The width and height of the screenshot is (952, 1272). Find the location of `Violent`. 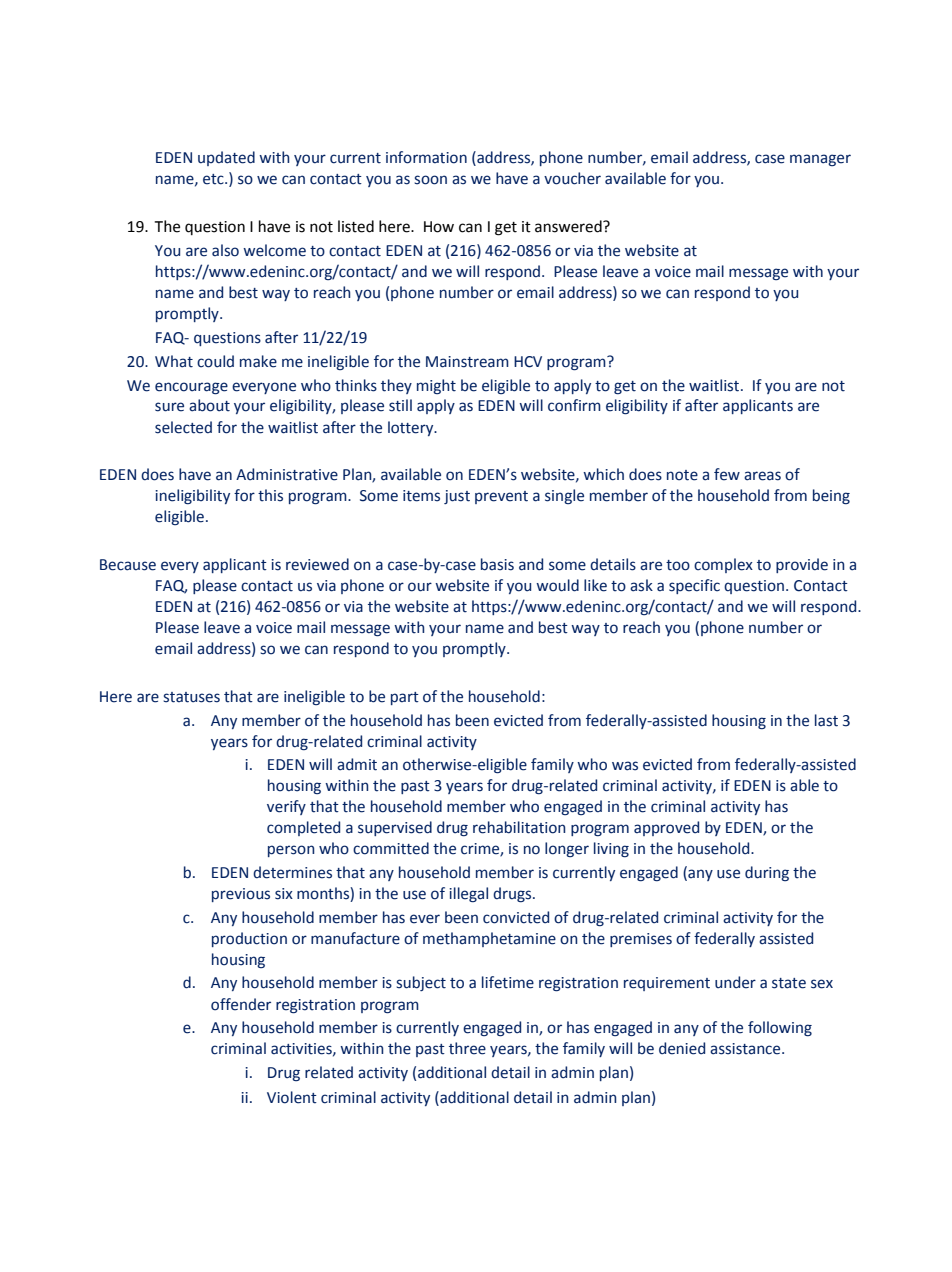

Violent is located at coordinates (292, 1097).
